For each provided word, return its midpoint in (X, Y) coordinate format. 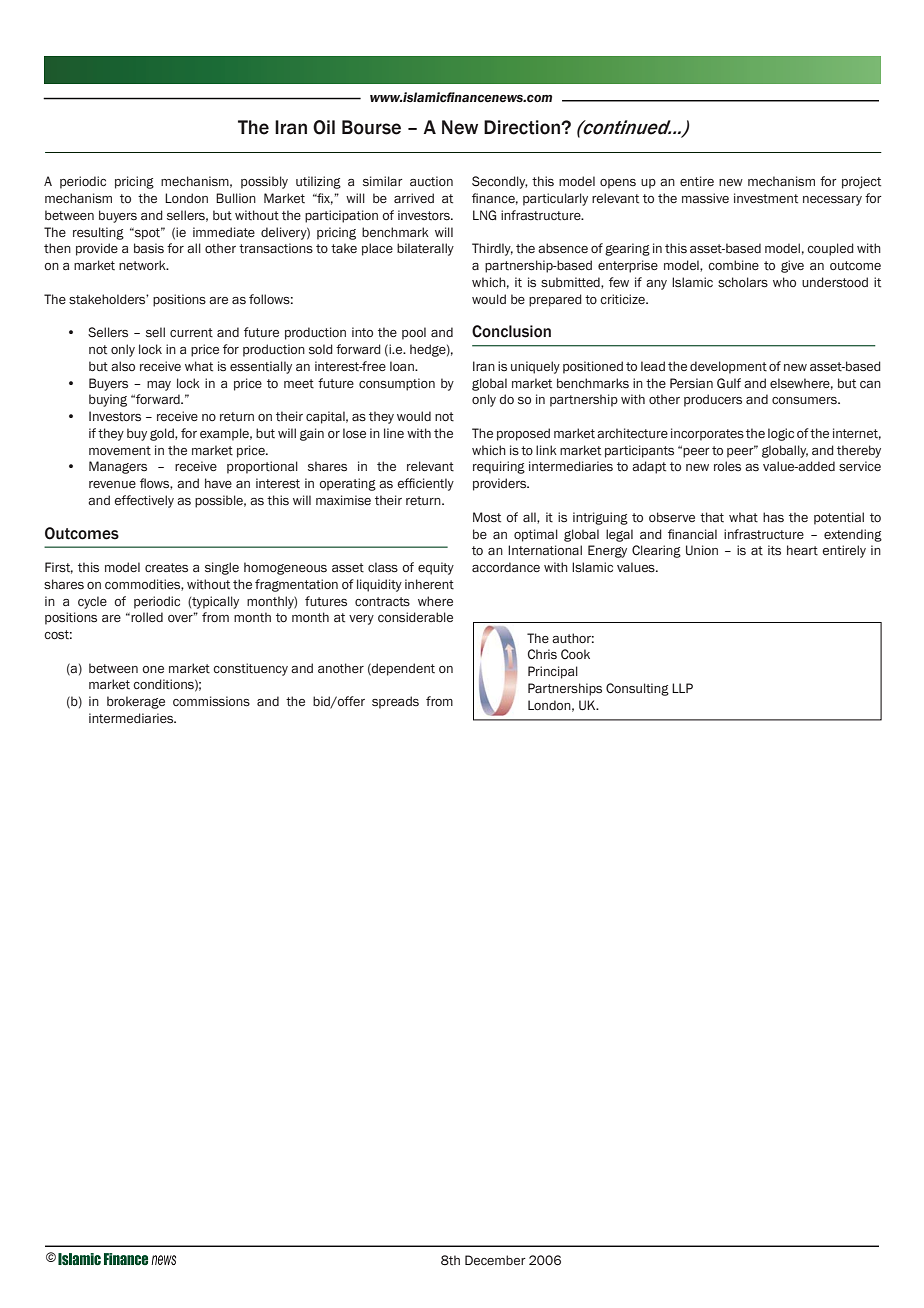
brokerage (136, 702)
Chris (542, 654)
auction (431, 181)
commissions (211, 701)
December (495, 1260)
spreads (395, 702)
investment (766, 198)
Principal (553, 672)
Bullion (236, 198)
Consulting (637, 689)
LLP (682, 688)
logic (781, 434)
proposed (523, 434)
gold (163, 434)
